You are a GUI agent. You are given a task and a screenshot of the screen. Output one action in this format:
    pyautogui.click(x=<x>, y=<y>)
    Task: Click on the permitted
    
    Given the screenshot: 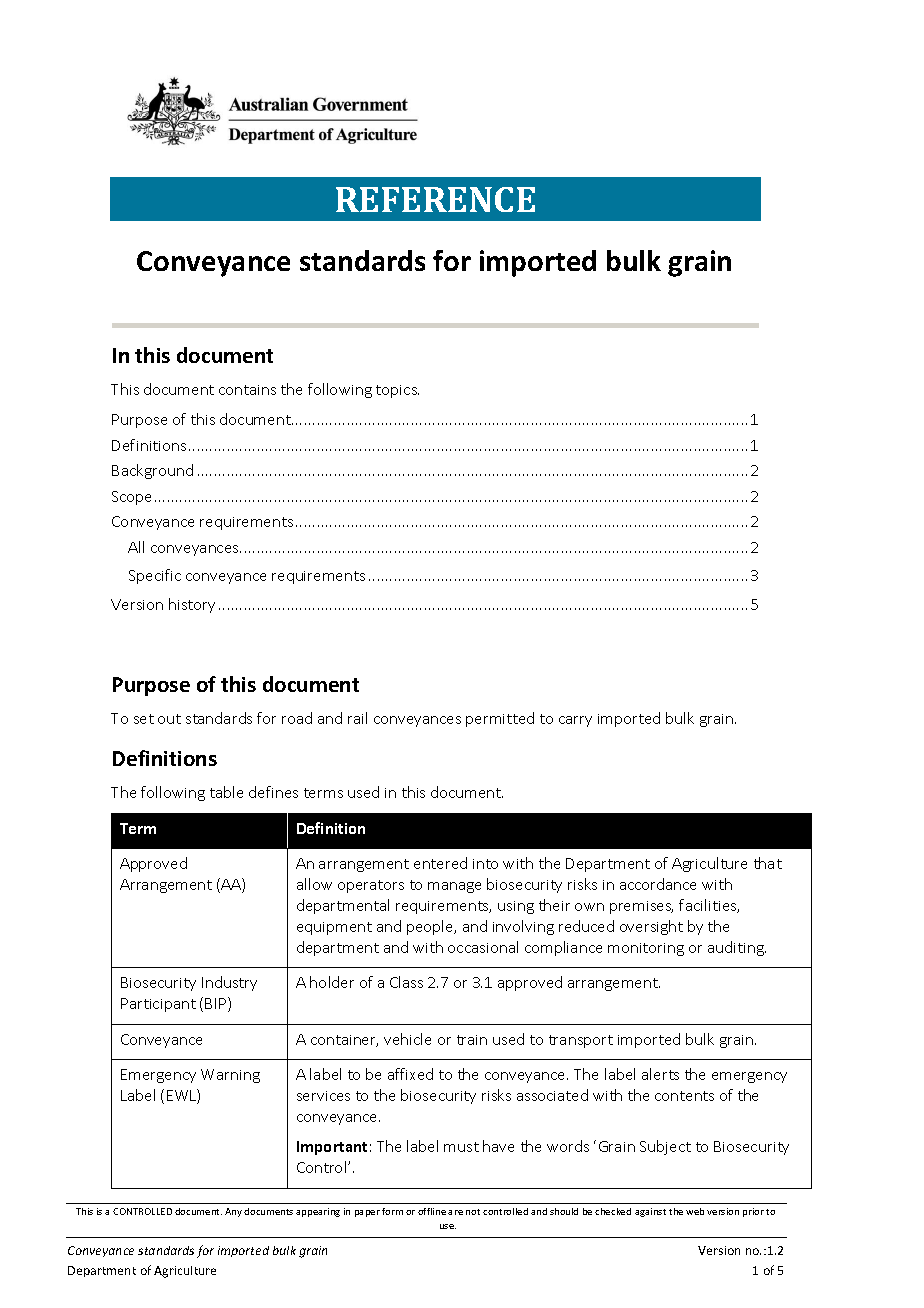 What is the action you would take?
    pyautogui.click(x=500, y=719)
